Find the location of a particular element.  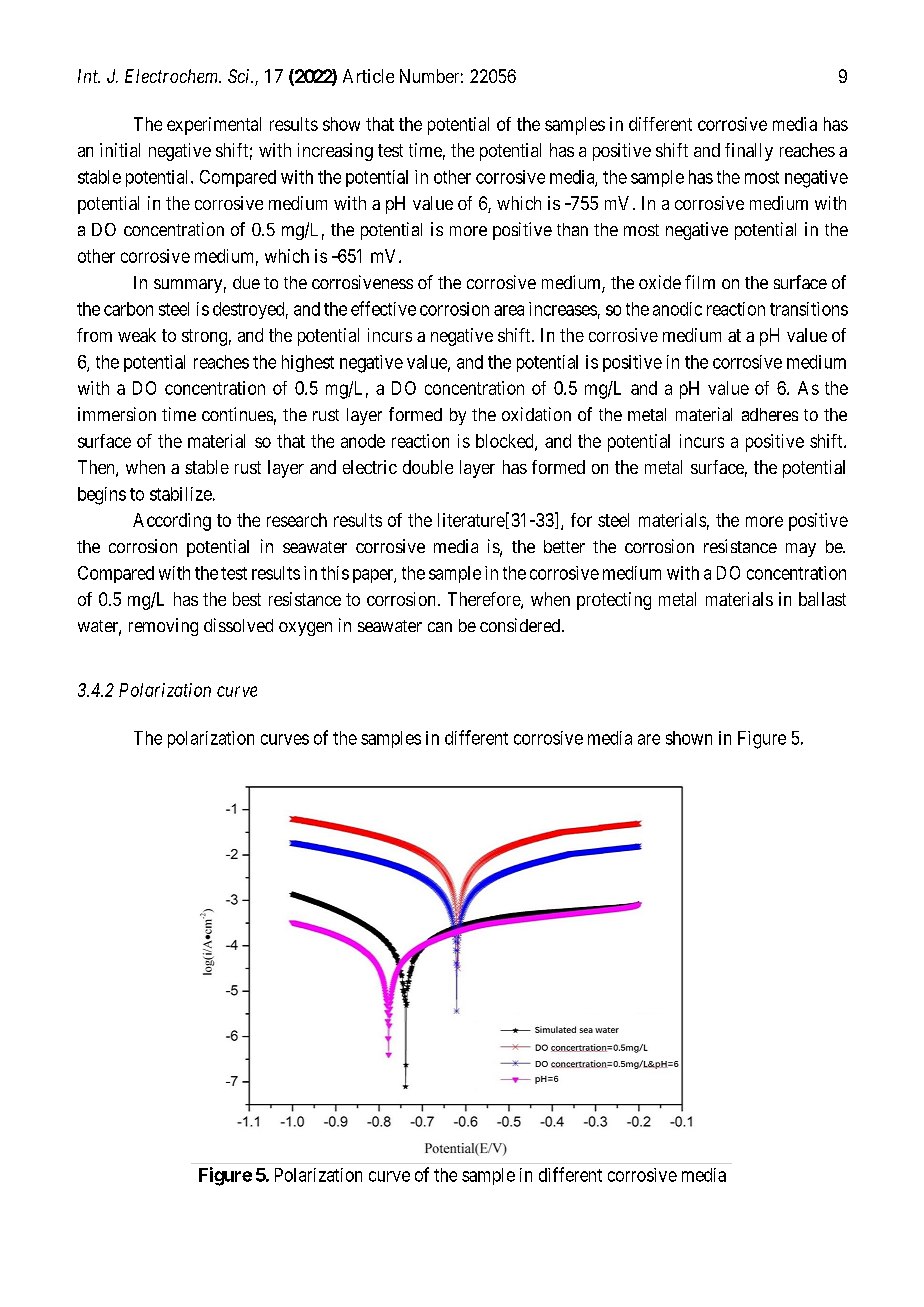

can is located at coordinates (440, 627).
